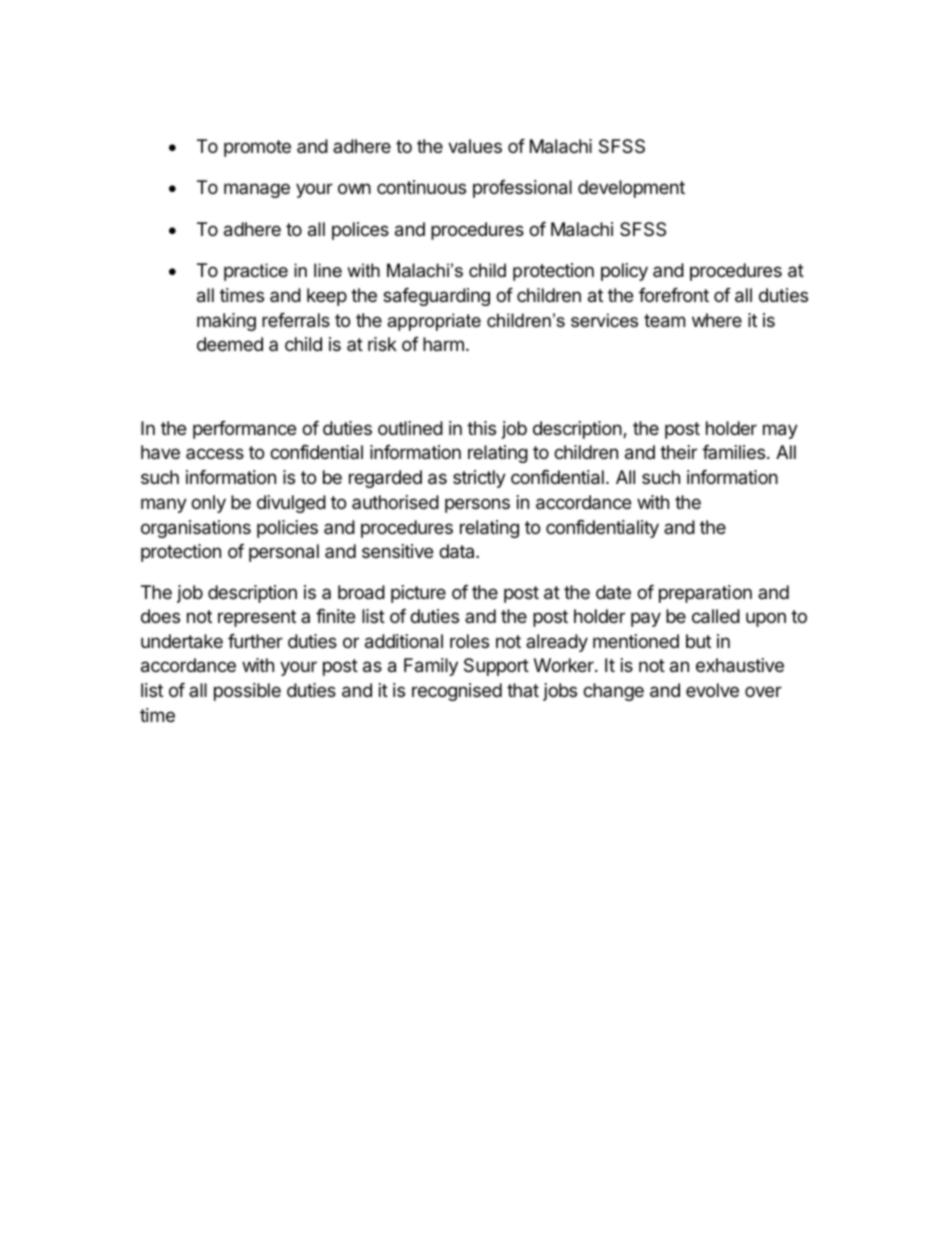 This screenshot has width=952, height=1233. Describe the element at coordinates (257, 148) in the screenshot. I see `promote` at that location.
